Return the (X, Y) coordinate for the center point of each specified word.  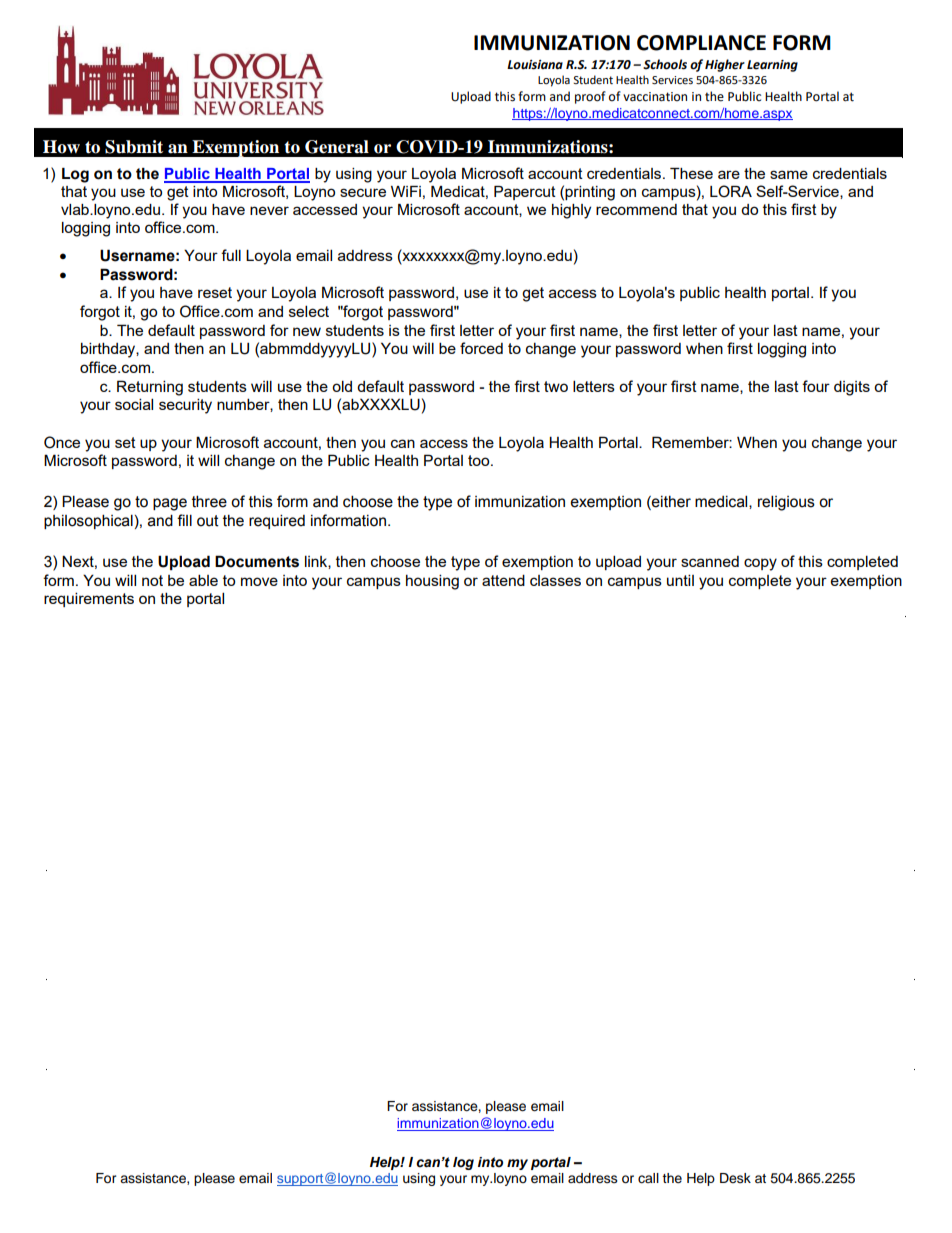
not (152, 580)
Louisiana (535, 65)
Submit (134, 147)
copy (760, 564)
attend (503, 580)
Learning (772, 66)
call (648, 1178)
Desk (735, 1178)
